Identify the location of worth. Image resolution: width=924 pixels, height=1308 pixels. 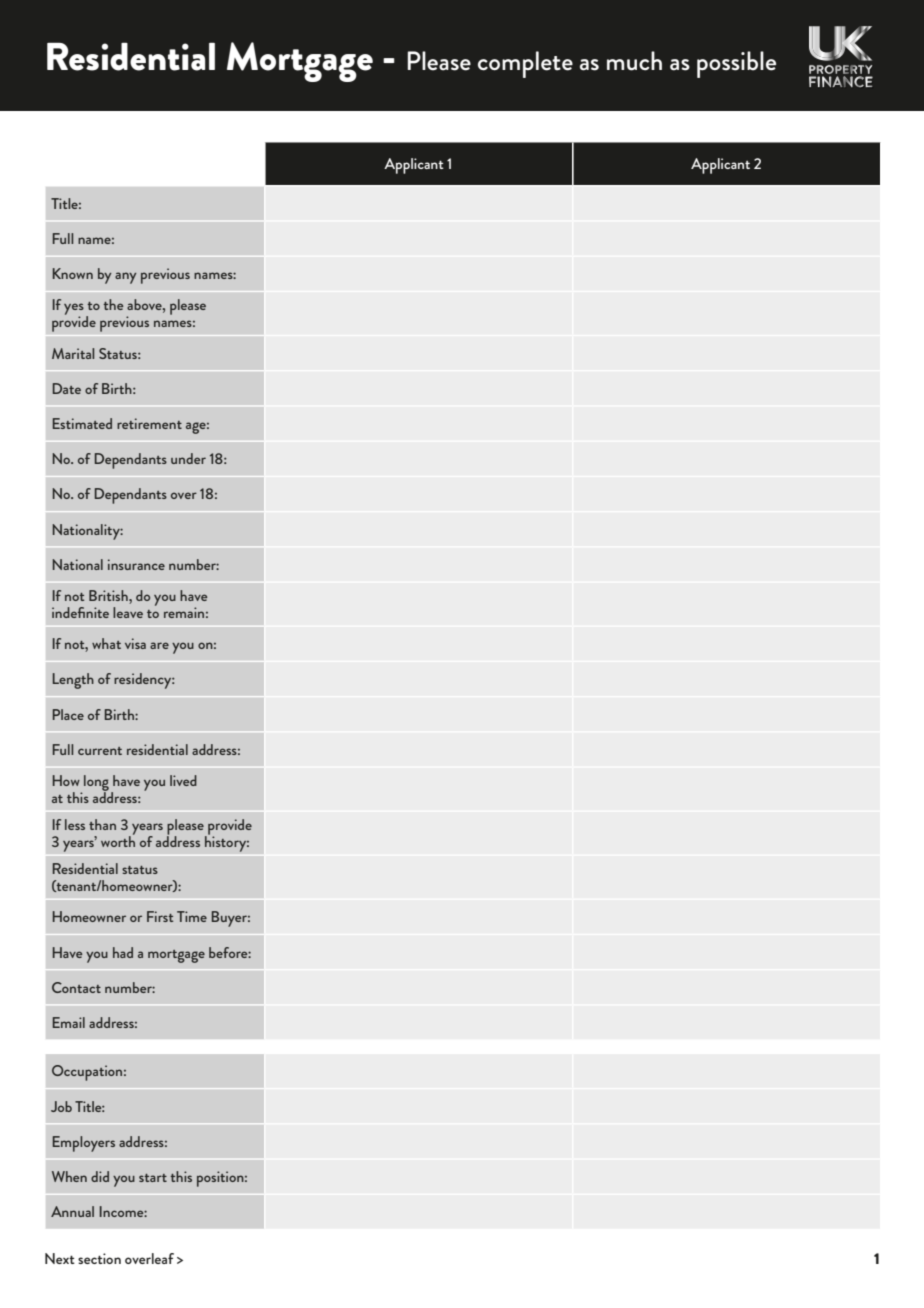
(118, 840).
